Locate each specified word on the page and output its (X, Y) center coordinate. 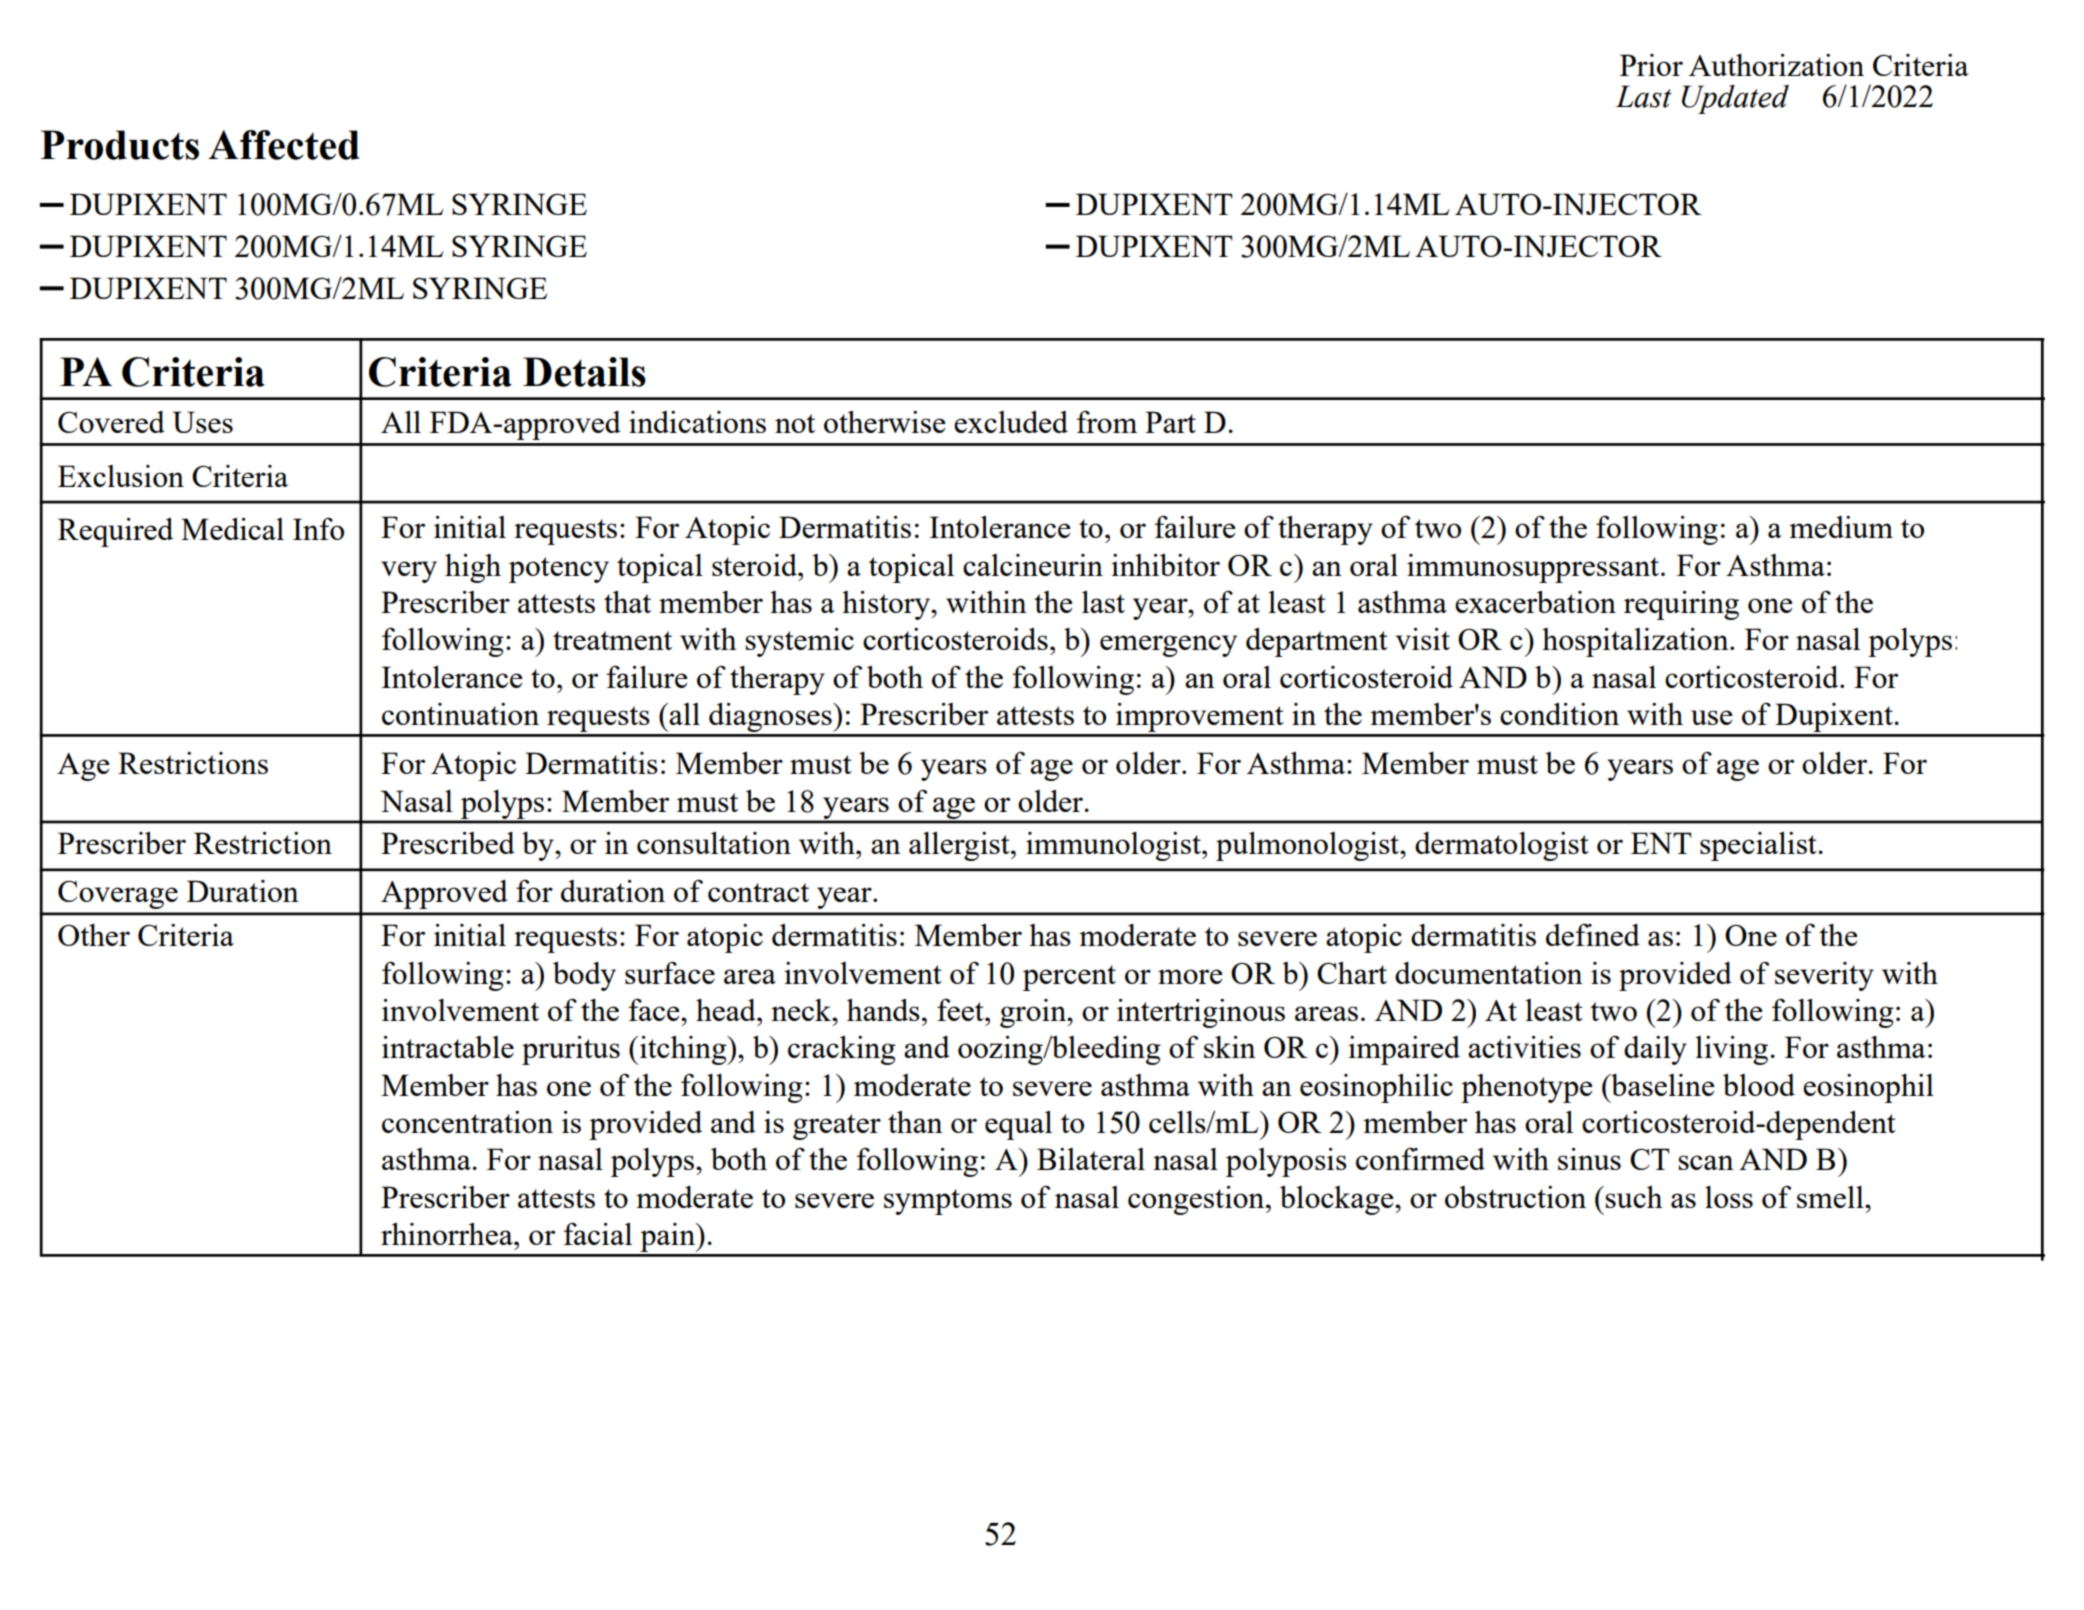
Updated (1735, 99)
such (1634, 1197)
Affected (284, 145)
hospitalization (1636, 642)
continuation (460, 714)
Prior (1651, 65)
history (887, 605)
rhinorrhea (448, 1234)
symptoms (948, 1202)
